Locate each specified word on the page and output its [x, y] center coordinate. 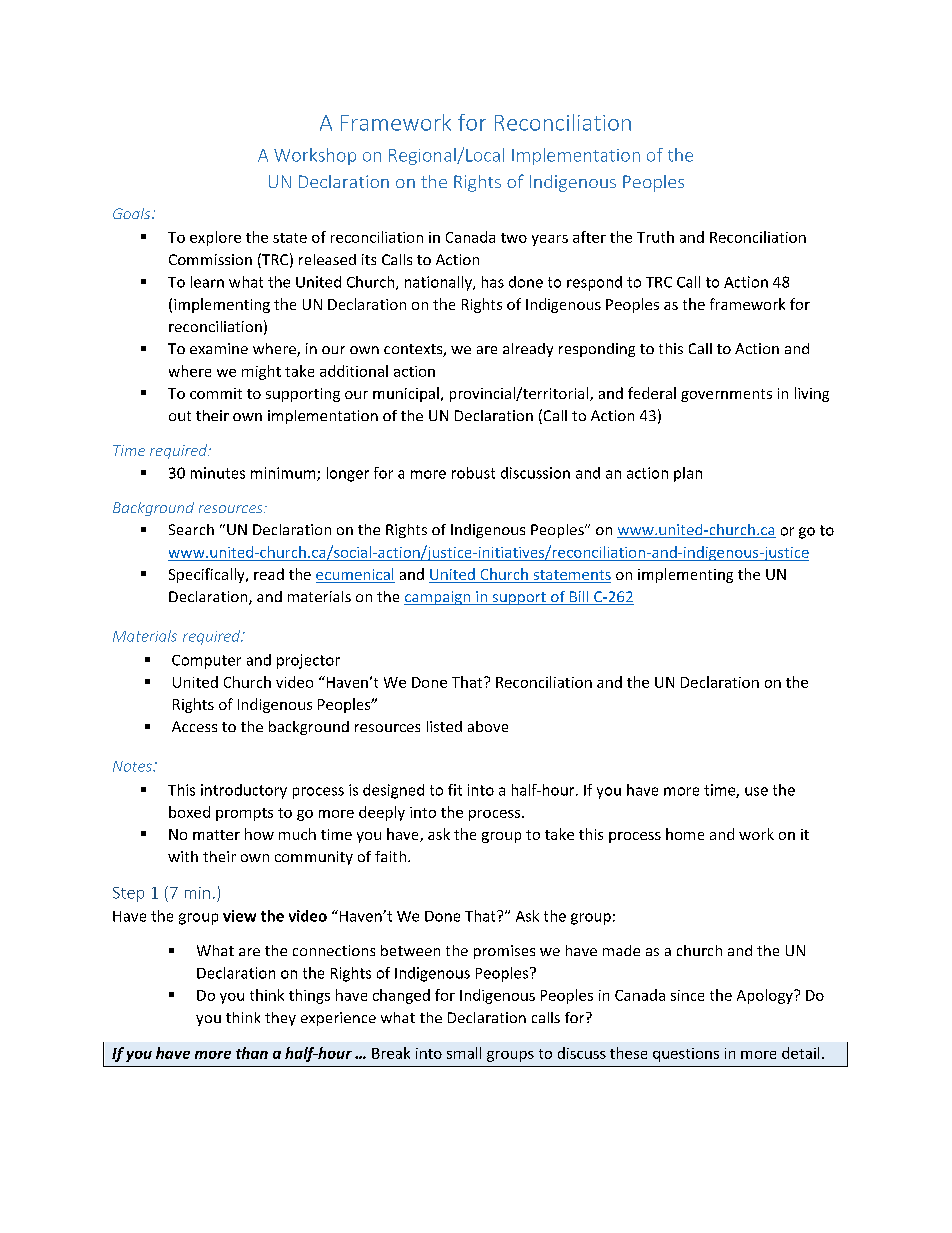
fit [455, 790]
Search [191, 529]
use [756, 791]
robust [473, 473]
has [493, 282]
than [252, 1053]
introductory [244, 791]
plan [688, 474]
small [464, 1053]
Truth [655, 237]
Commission [210, 259]
